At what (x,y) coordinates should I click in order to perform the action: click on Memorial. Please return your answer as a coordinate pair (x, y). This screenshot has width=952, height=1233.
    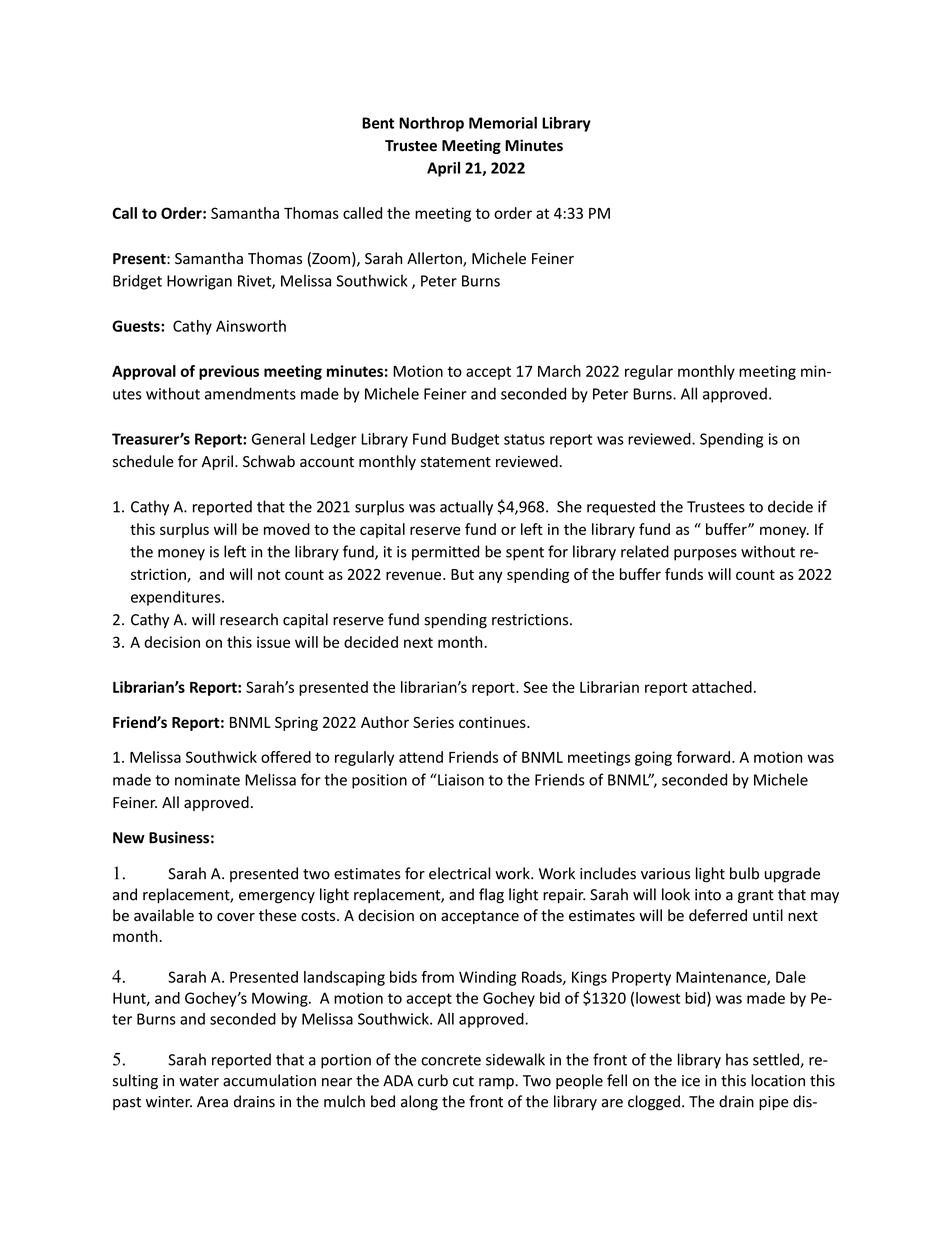
    Looking at the image, I should click on (503, 123).
